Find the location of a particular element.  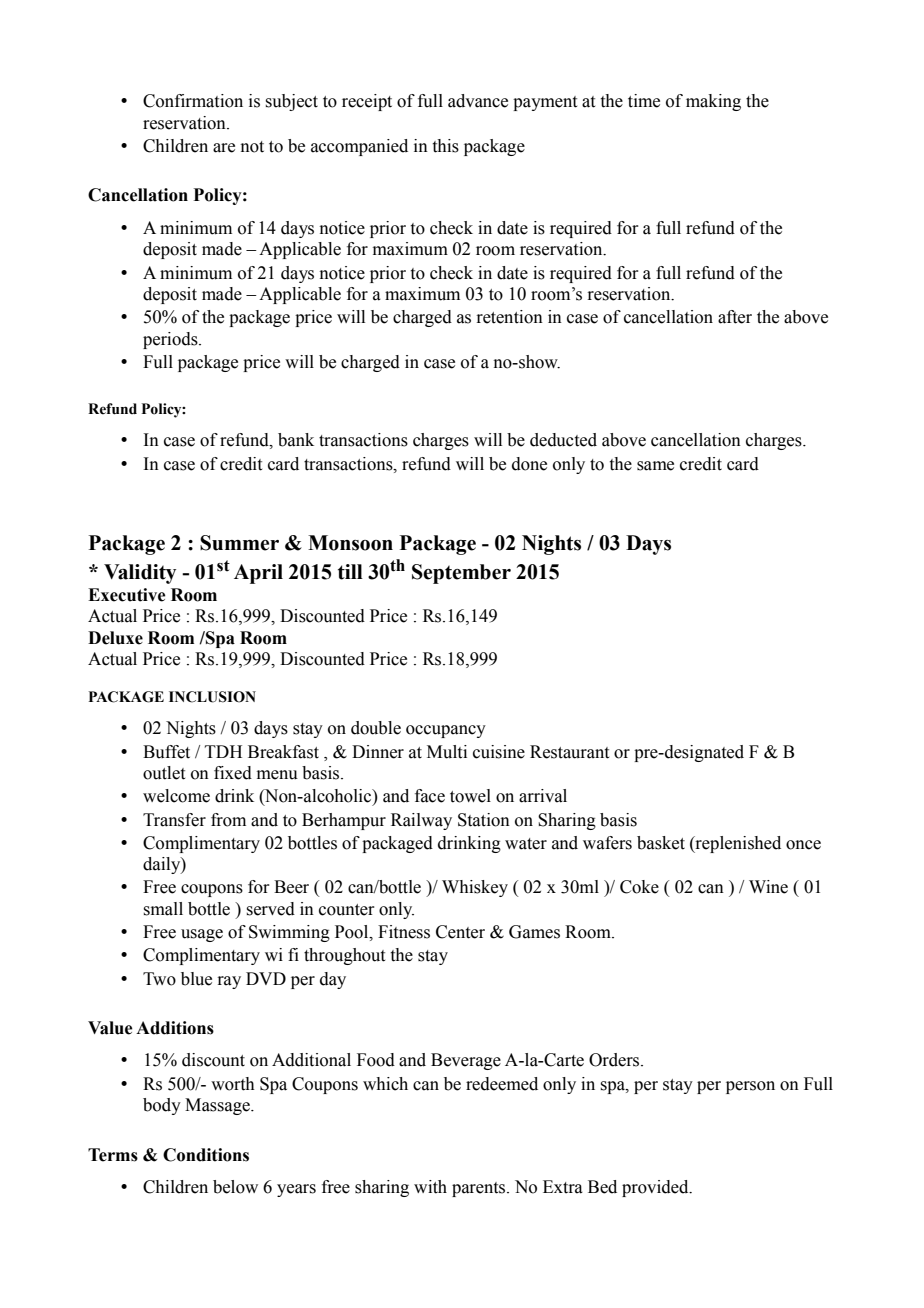

Wine is located at coordinates (768, 887).
